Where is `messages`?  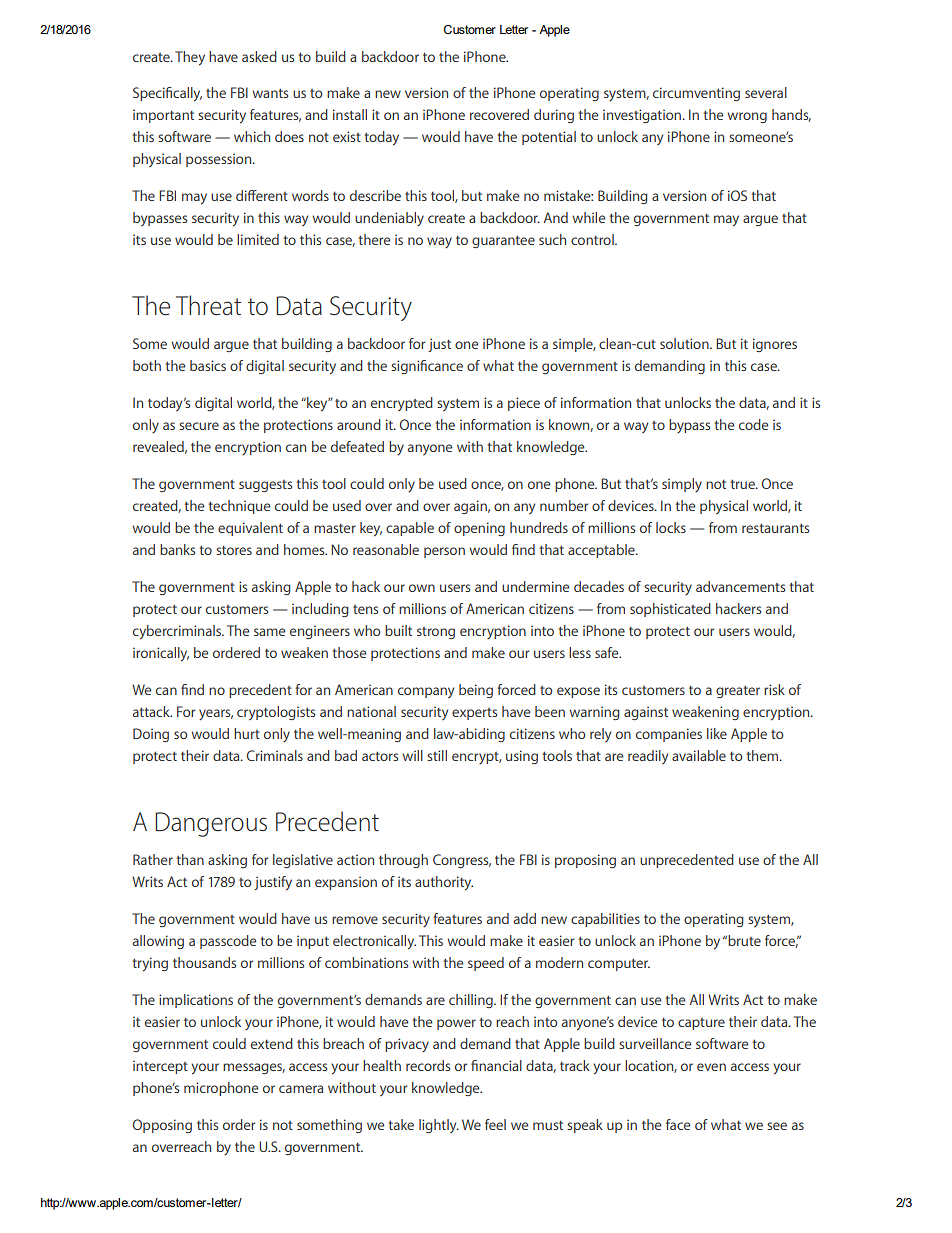
messages is located at coordinates (254, 1068).
